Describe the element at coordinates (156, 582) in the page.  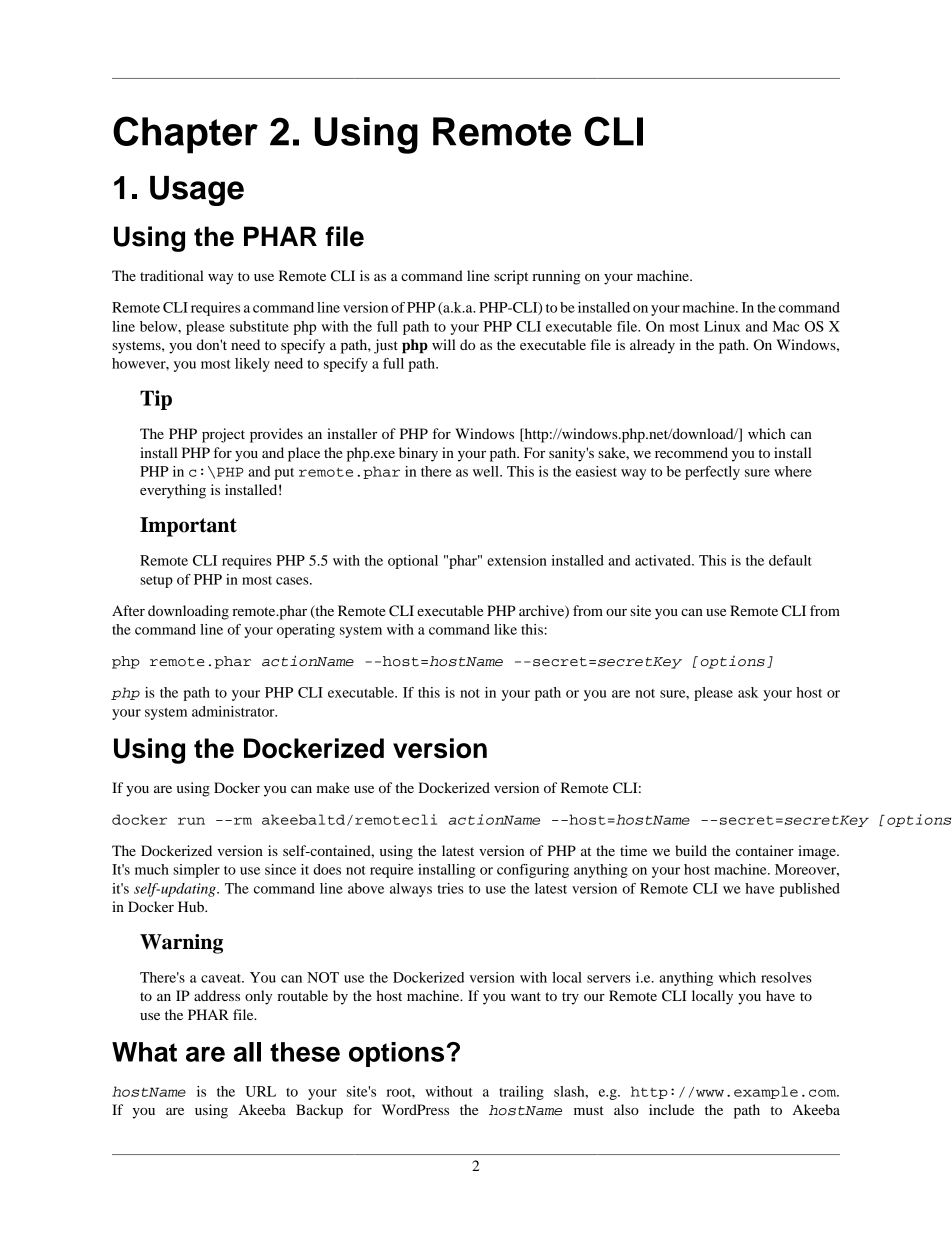
I see `setup` at that location.
